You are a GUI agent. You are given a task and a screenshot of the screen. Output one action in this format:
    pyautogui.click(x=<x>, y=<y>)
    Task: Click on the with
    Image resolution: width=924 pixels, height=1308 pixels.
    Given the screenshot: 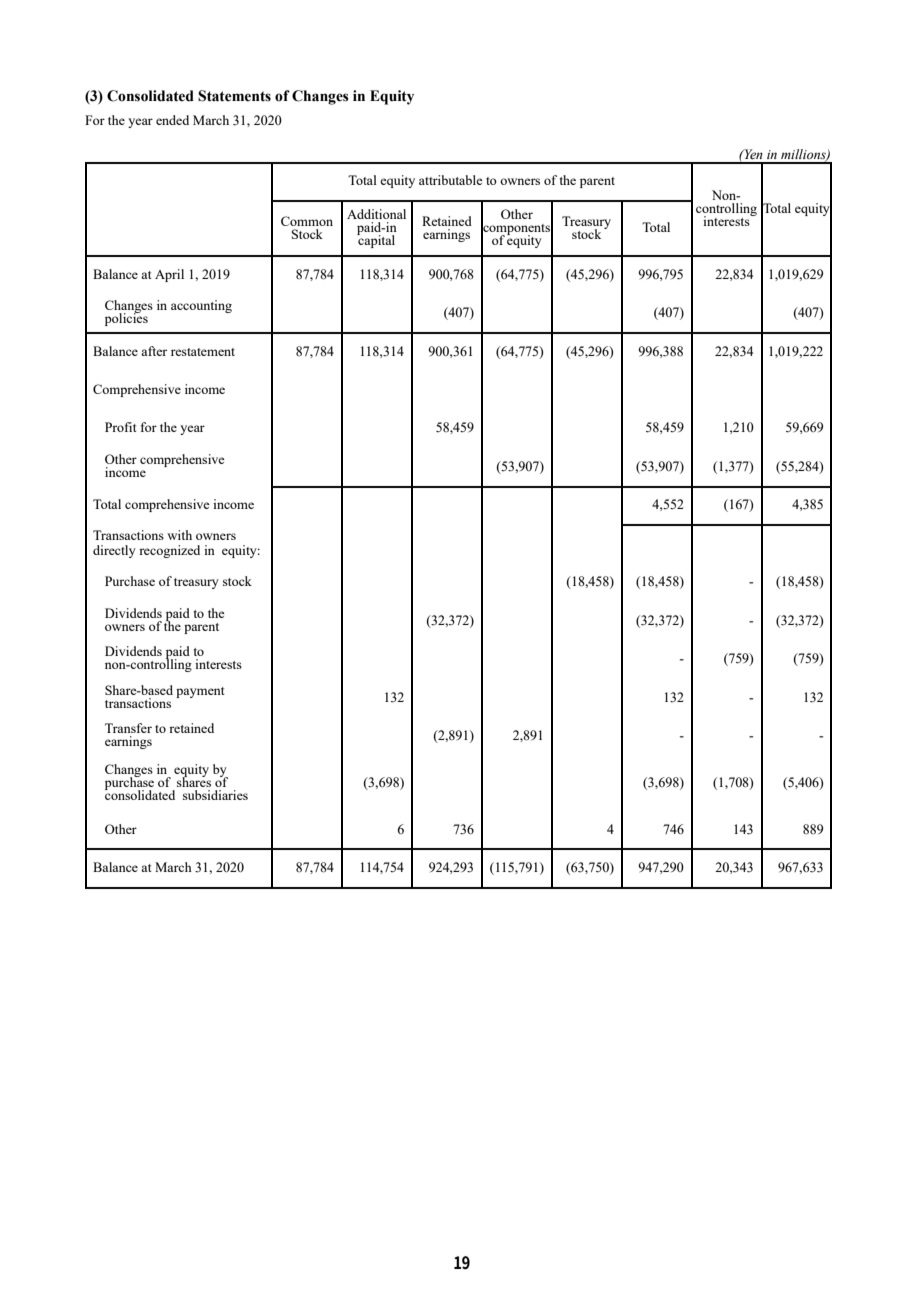 What is the action you would take?
    pyautogui.click(x=179, y=535)
